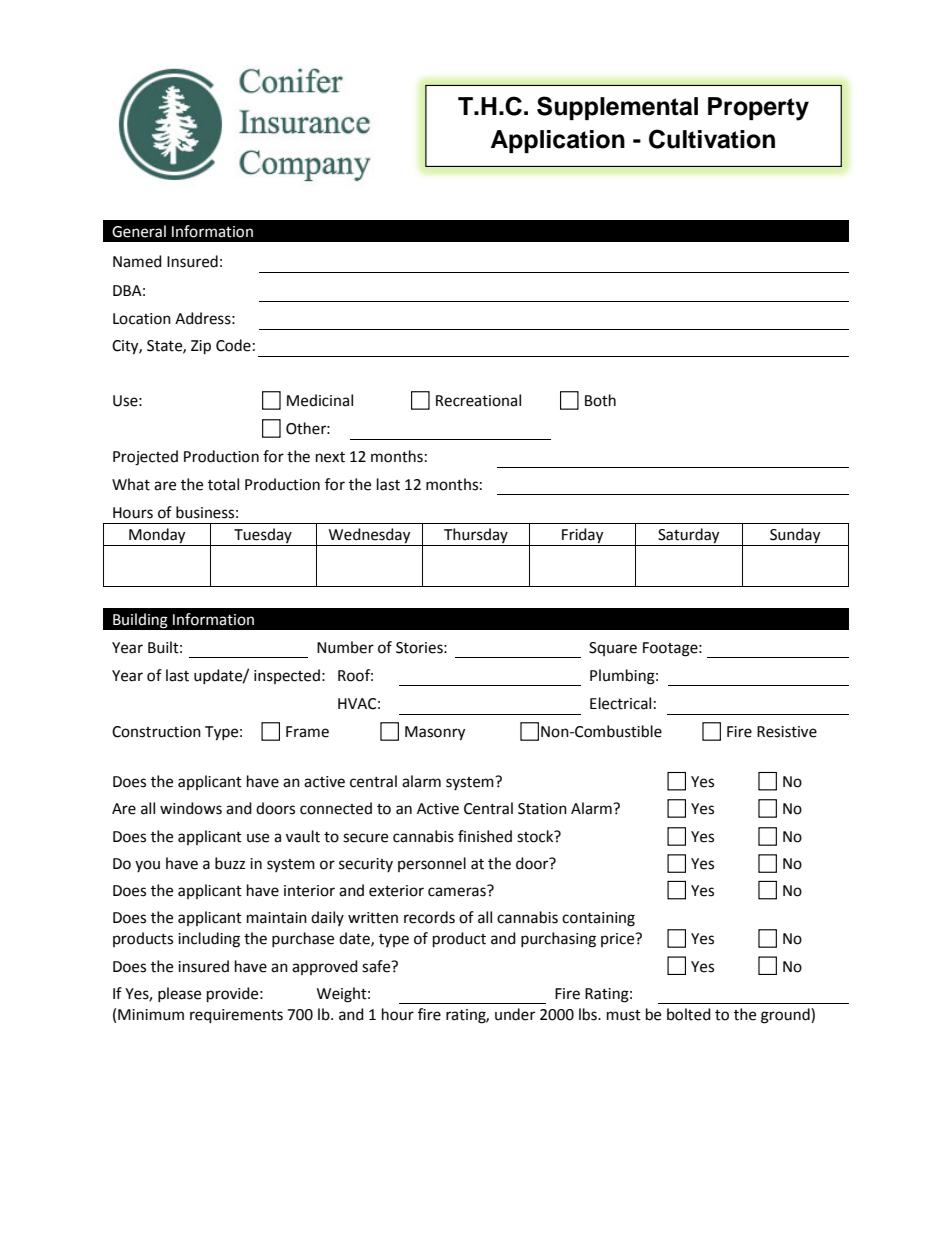 This image has width=952, height=1233. What do you see at coordinates (435, 733) in the image?
I see `Masonry` at bounding box center [435, 733].
